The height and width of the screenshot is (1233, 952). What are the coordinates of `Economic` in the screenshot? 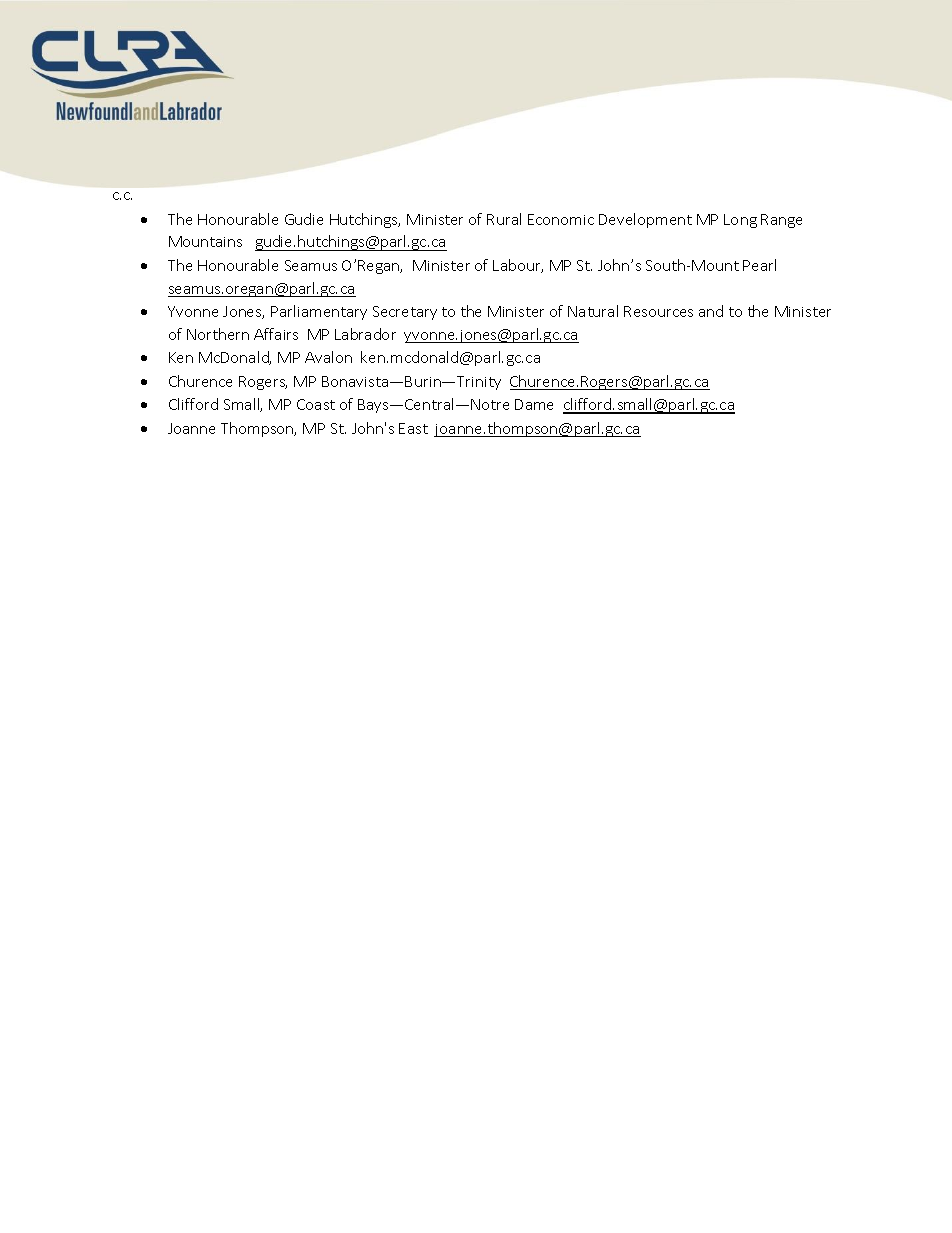 It's located at (561, 219).
